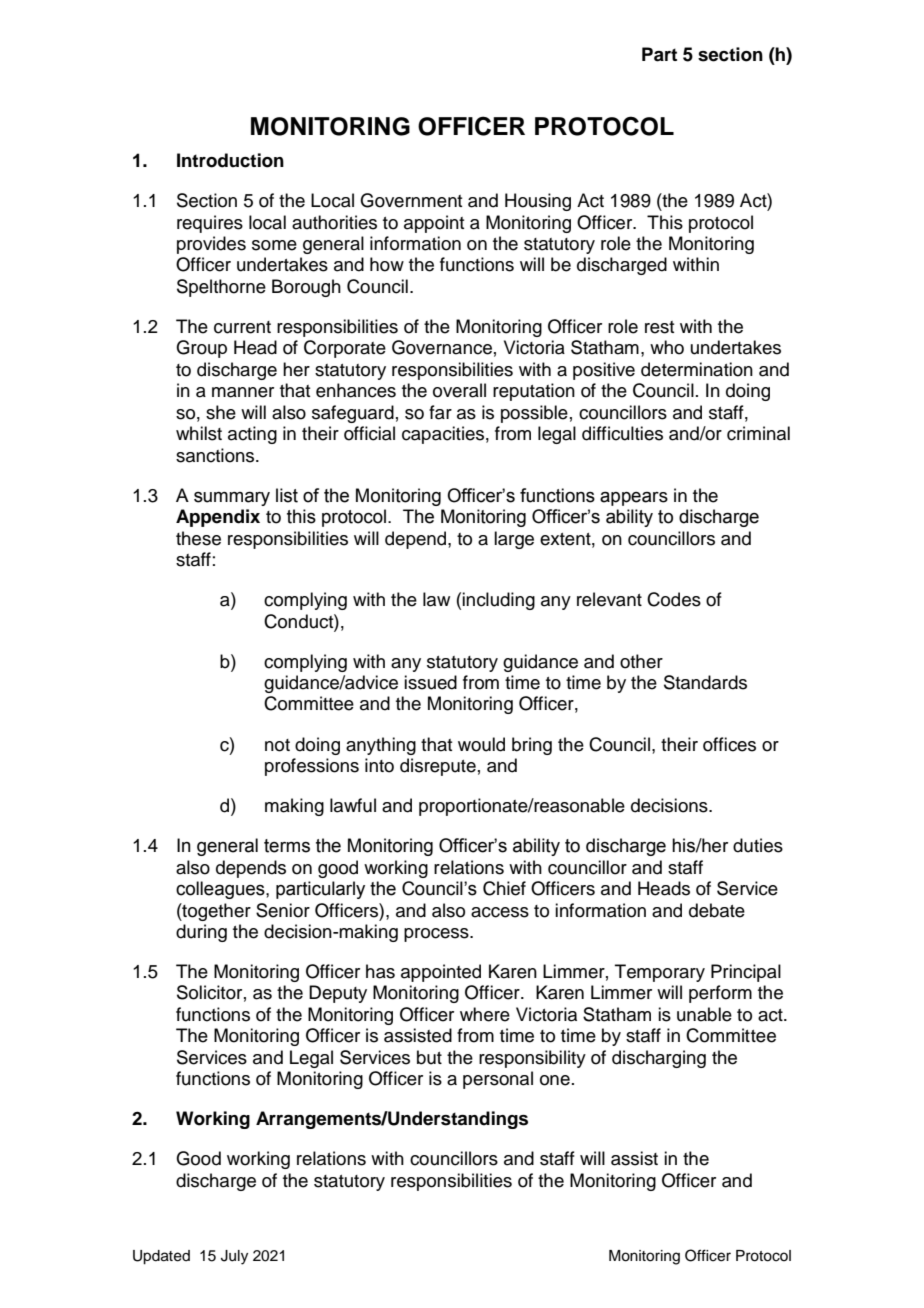 The height and width of the document is (1308, 924). I want to click on manner, so click(243, 392).
